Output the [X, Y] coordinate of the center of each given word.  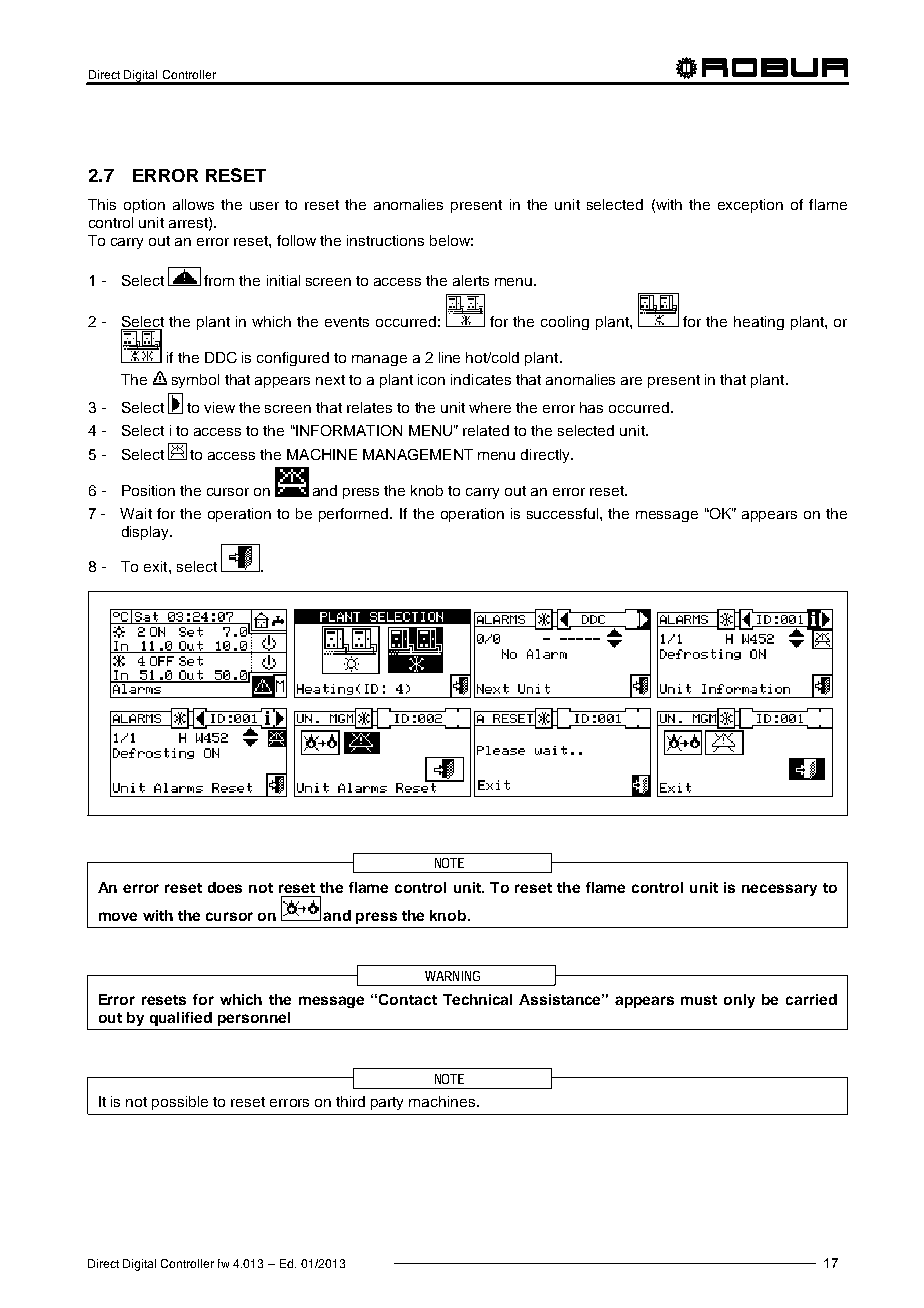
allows [193, 204]
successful [562, 513]
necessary [779, 890]
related [486, 430]
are [631, 381]
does [225, 887]
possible [180, 1103]
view [219, 407]
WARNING [452, 976]
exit [157, 566]
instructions [385, 240]
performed [355, 515]
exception [750, 206]
